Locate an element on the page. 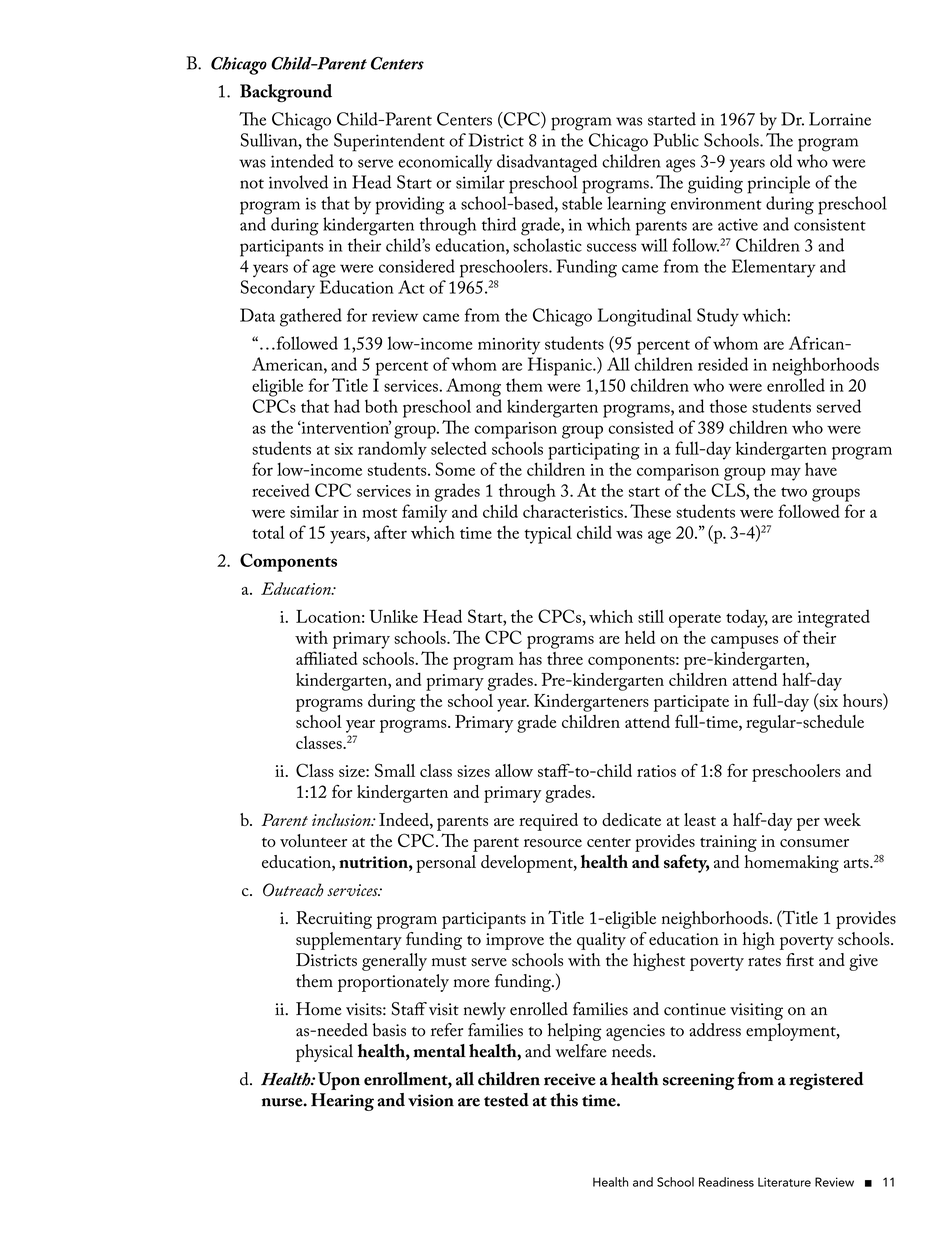  old is located at coordinates (781, 161).
